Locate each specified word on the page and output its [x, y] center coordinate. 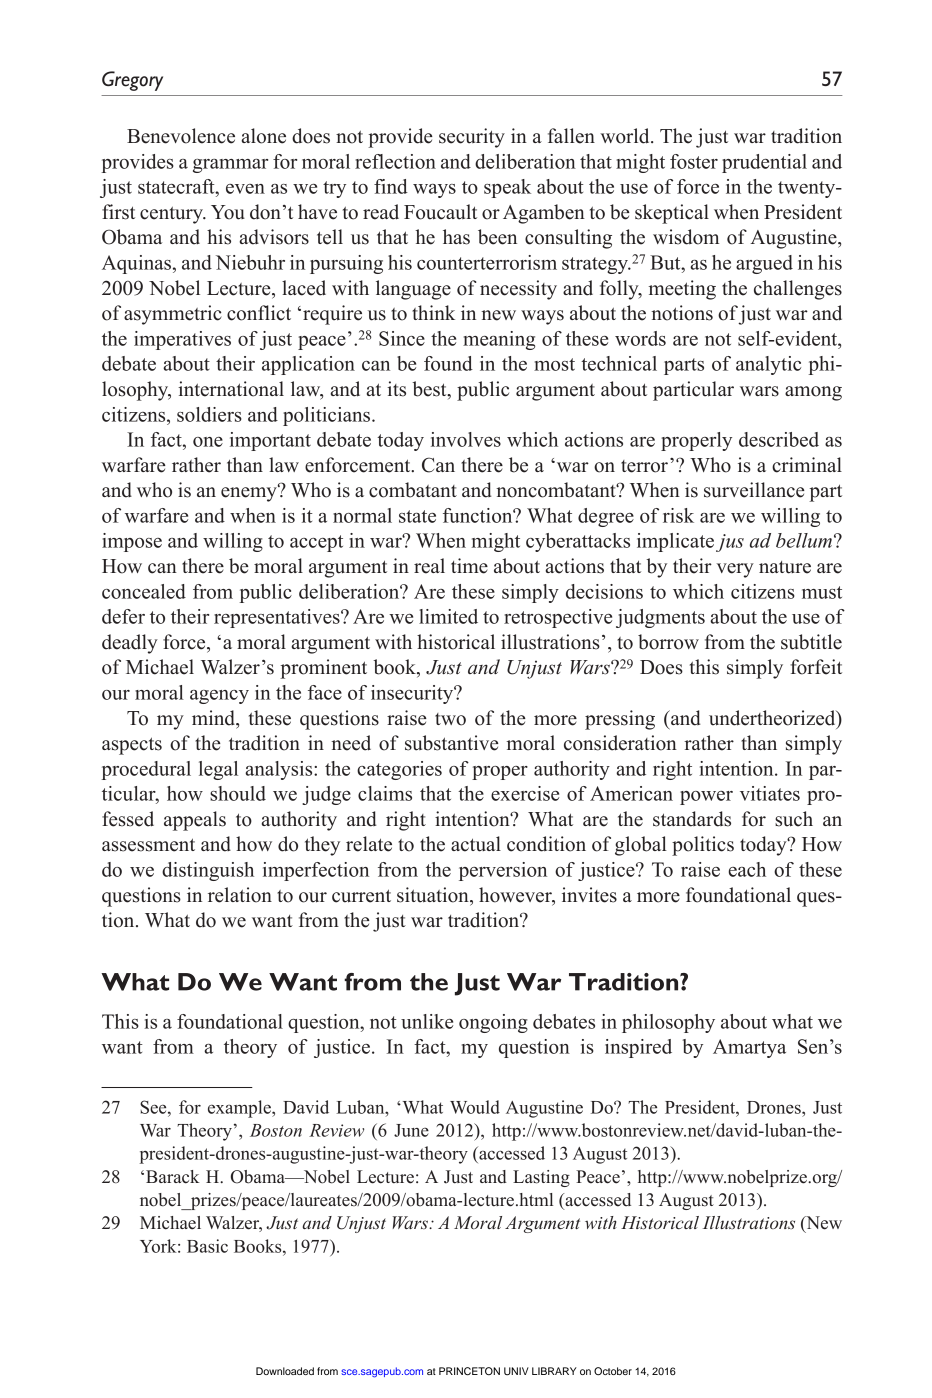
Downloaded [285, 1371]
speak [507, 188]
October [613, 1371]
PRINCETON [469, 1371]
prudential [764, 163]
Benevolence [181, 136]
